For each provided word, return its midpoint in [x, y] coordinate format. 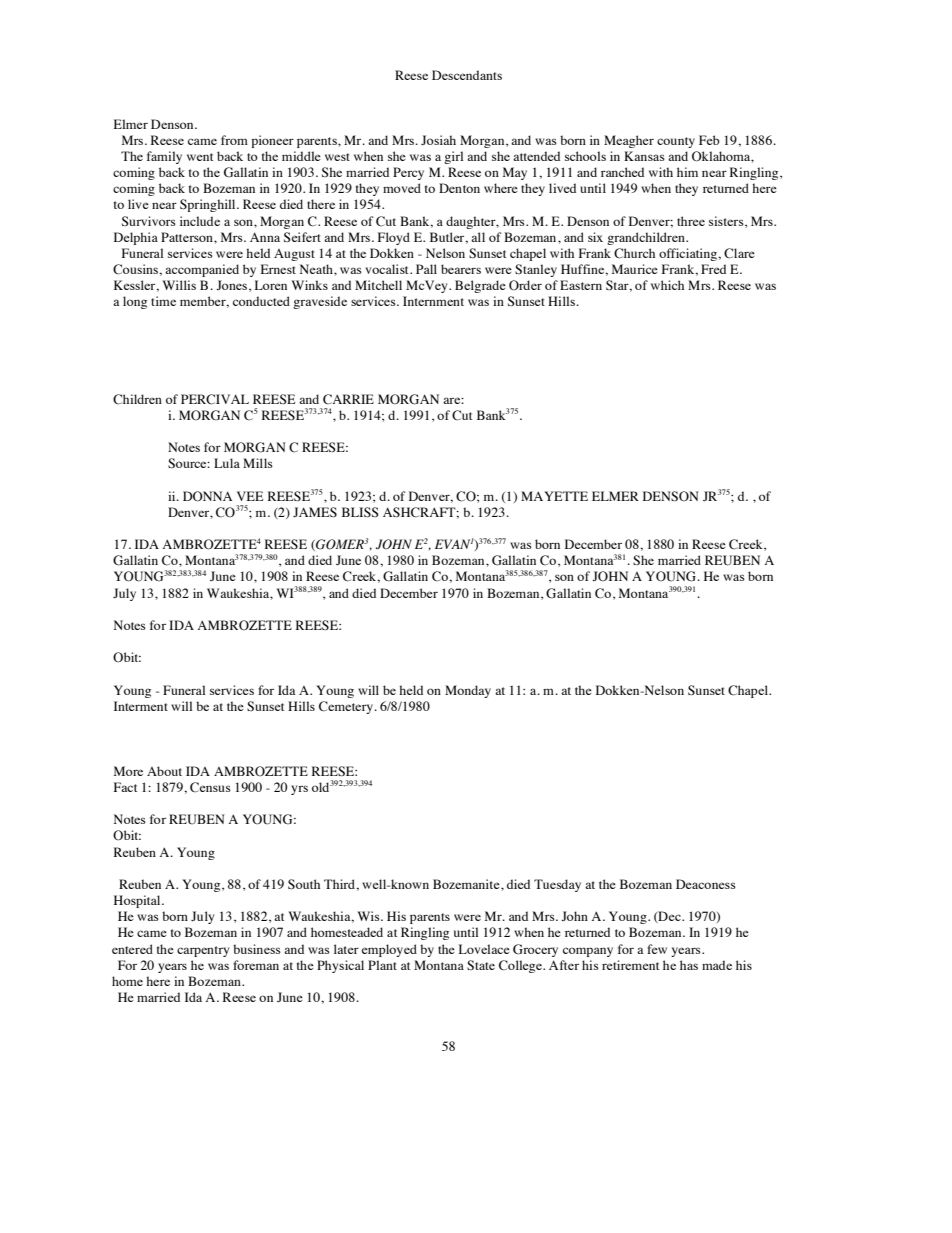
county [676, 142]
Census [210, 787]
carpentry [203, 951]
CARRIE [348, 399]
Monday [468, 691]
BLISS [360, 512]
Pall [426, 269]
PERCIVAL [215, 399]
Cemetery [347, 707]
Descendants [467, 75]
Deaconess [706, 884]
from [234, 140]
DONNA [207, 496]
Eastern [581, 285]
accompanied [202, 270]
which [667, 285]
